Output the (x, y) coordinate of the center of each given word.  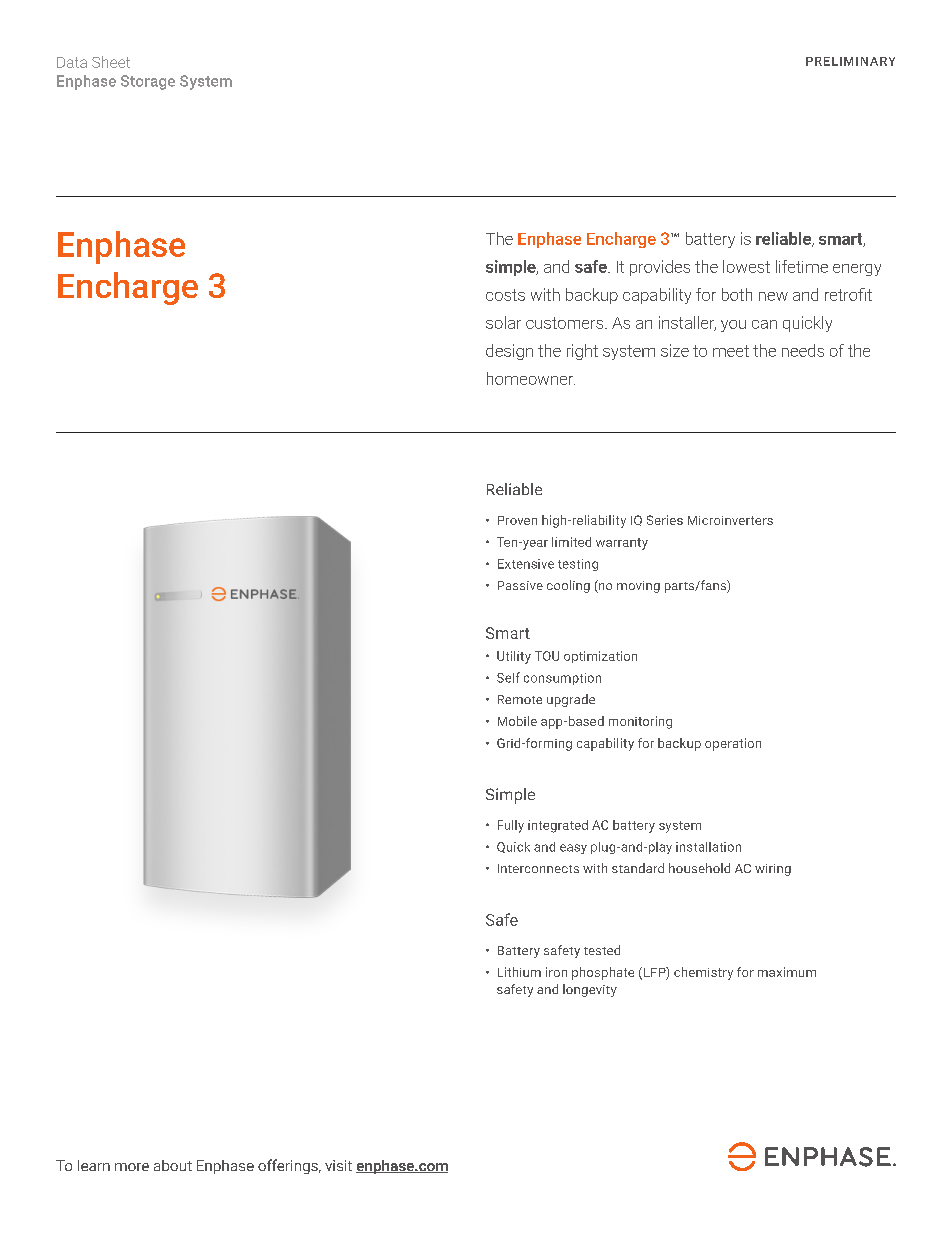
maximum (787, 972)
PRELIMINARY (850, 61)
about (173, 1165)
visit (338, 1165)
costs (505, 295)
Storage (148, 82)
